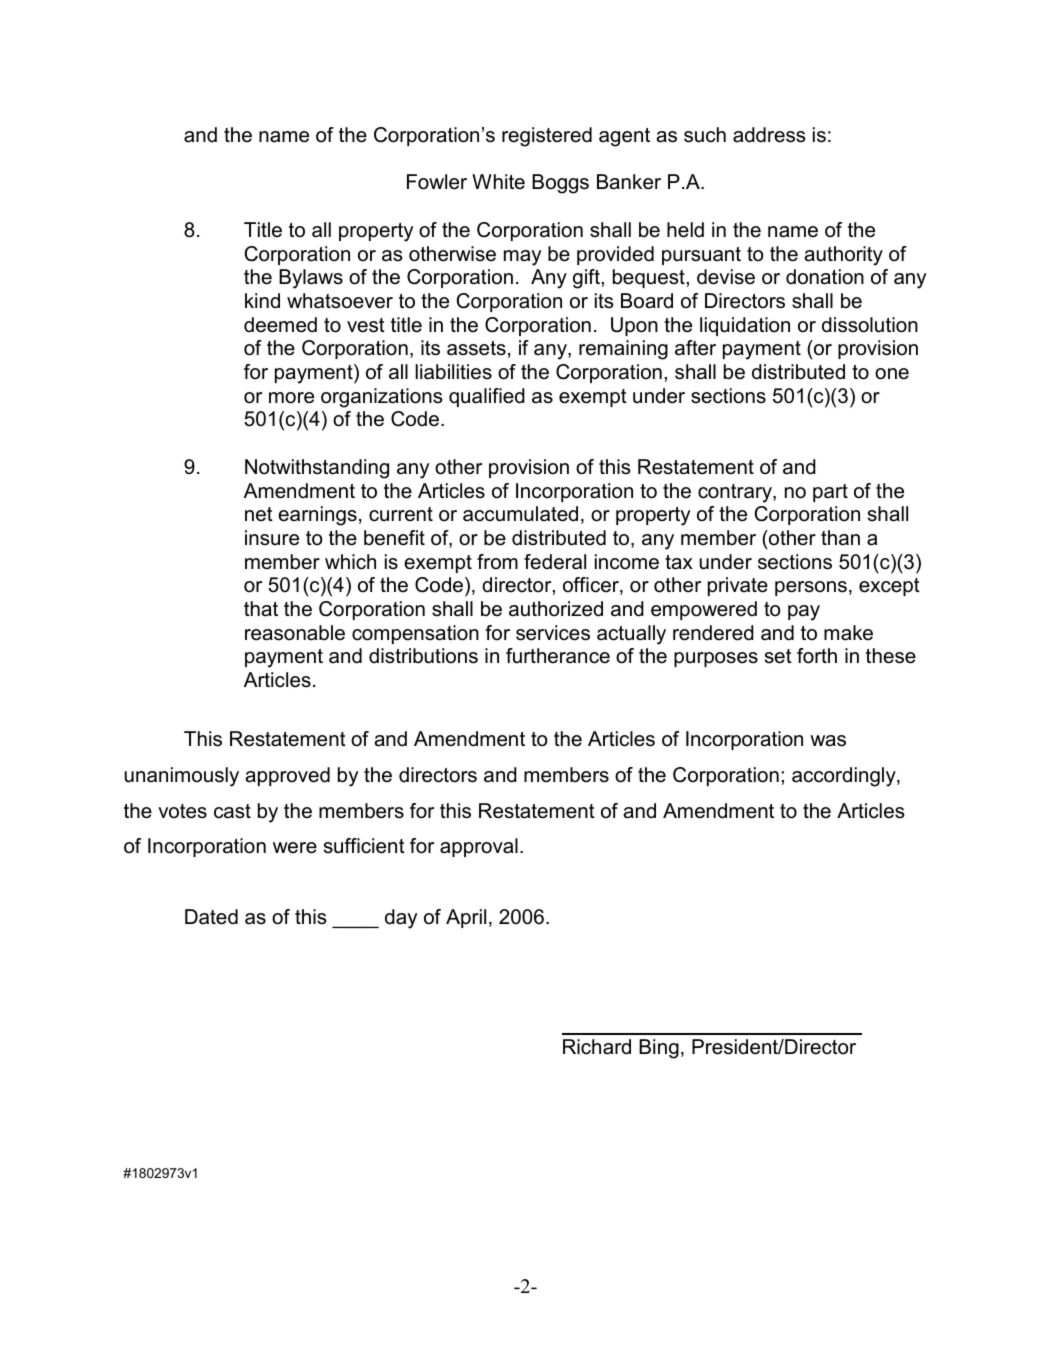 The image size is (1051, 1360). I want to click on persons, so click(811, 588).
